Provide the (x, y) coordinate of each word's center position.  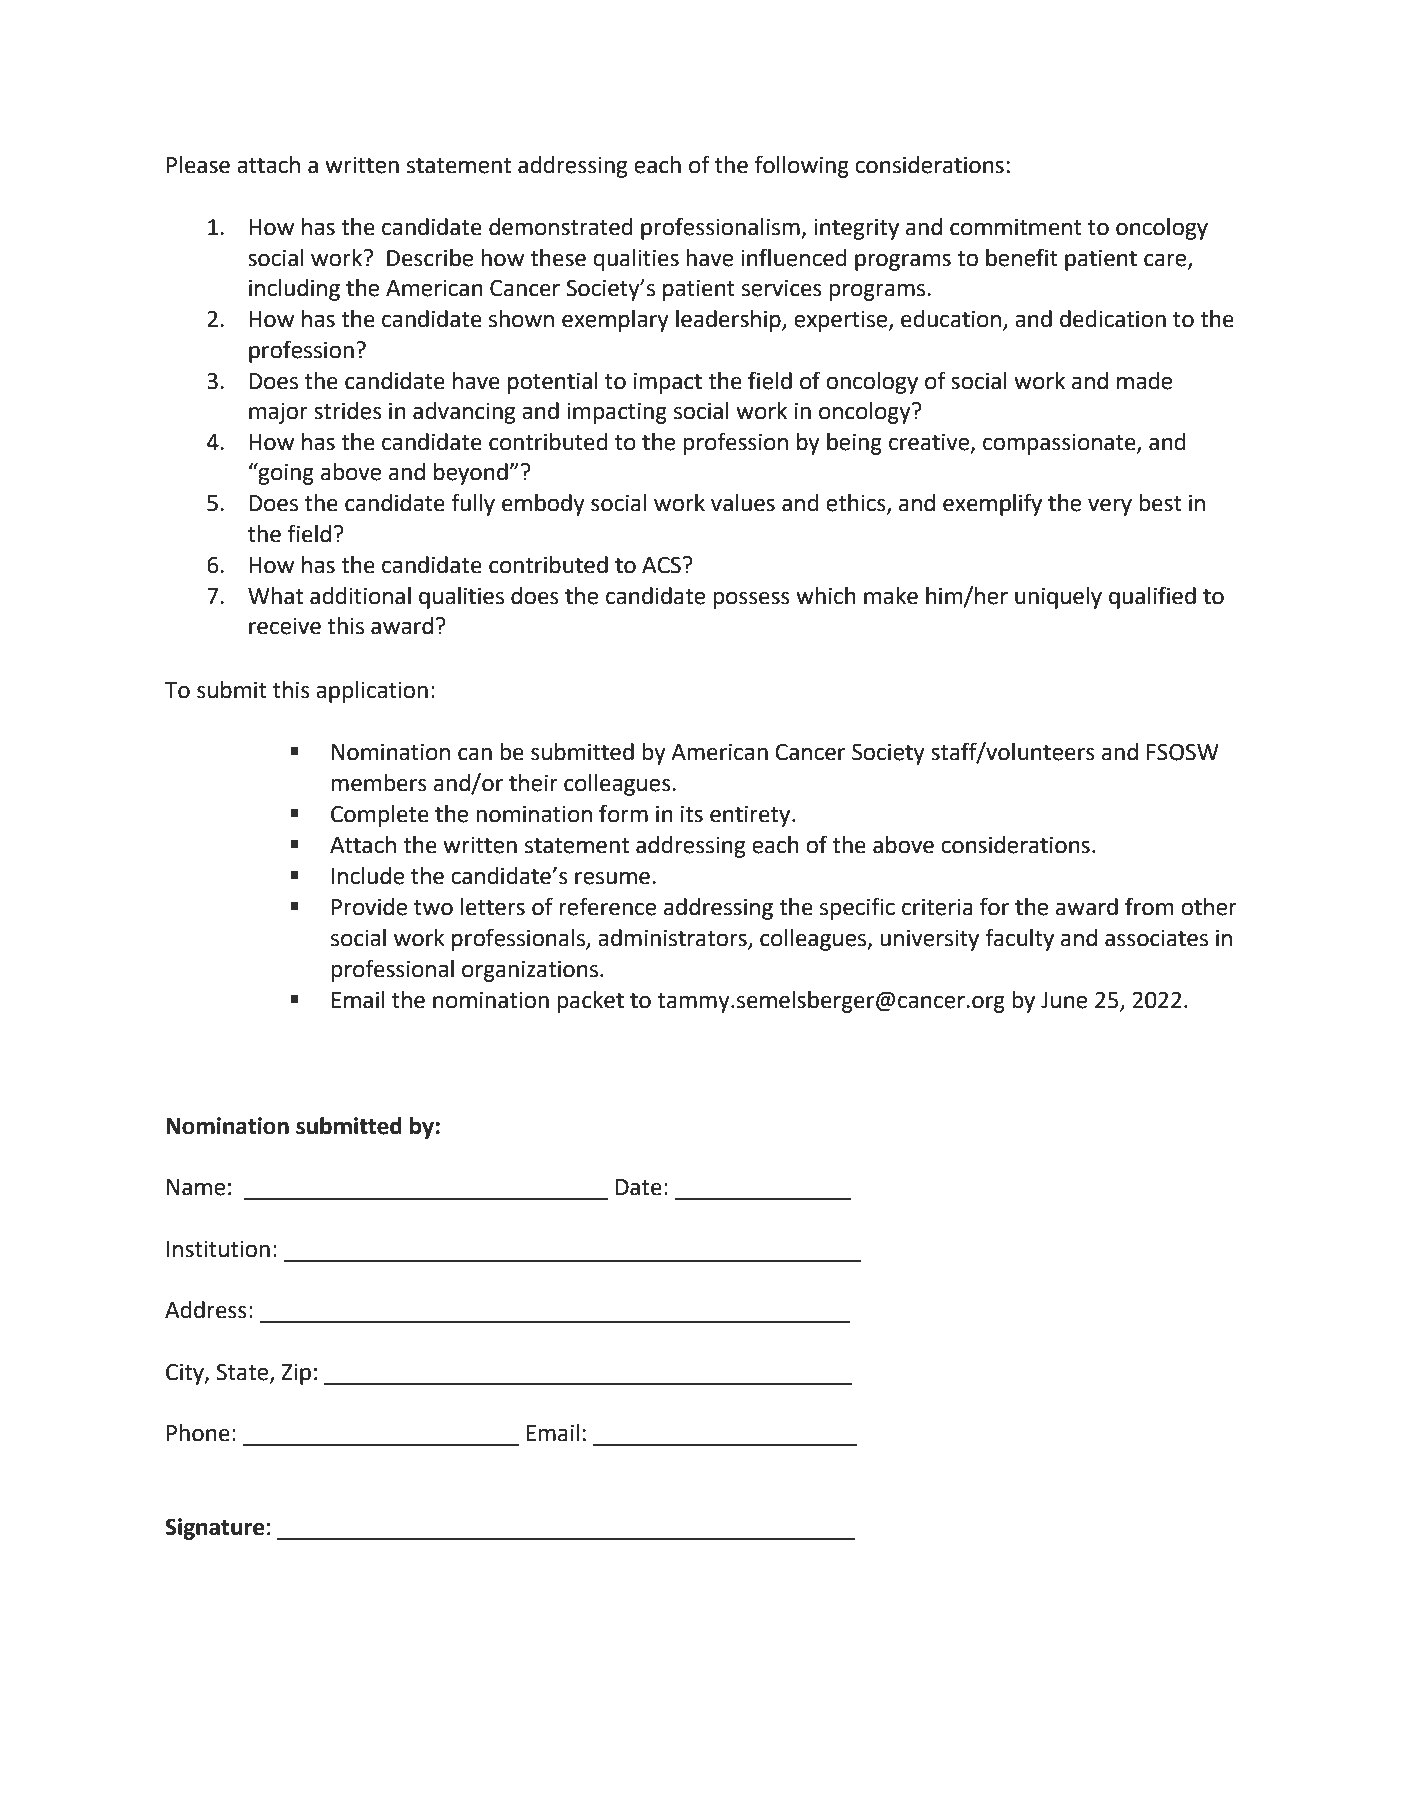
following (802, 166)
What (275, 596)
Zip (296, 1374)
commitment (1016, 227)
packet (590, 1002)
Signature (214, 1529)
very (1110, 507)
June (1064, 1000)
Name (196, 1187)
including (294, 290)
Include (368, 876)
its (692, 814)
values (743, 503)
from (1149, 906)
